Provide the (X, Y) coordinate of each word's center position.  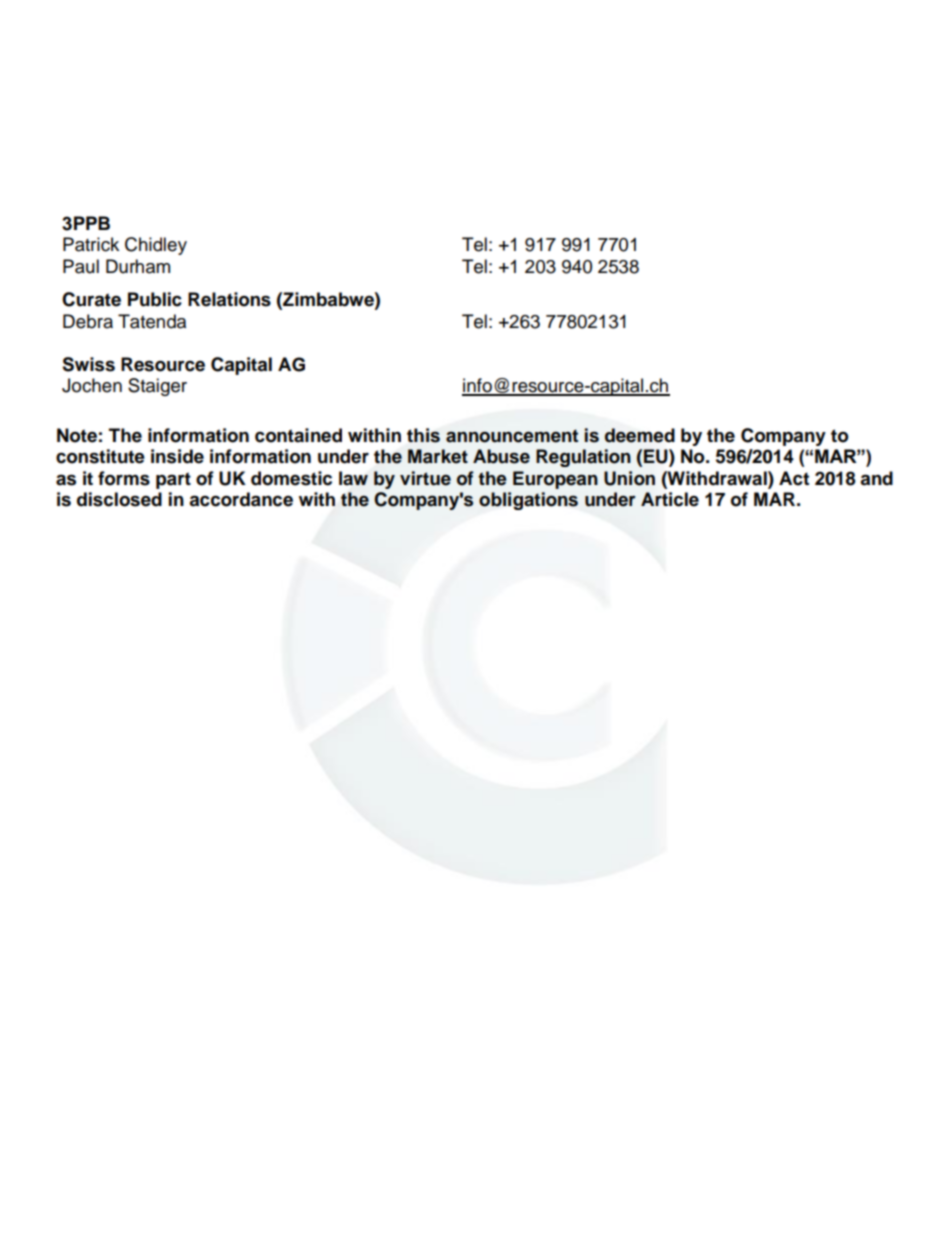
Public (155, 299)
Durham (138, 266)
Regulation (583, 458)
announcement (512, 436)
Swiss (88, 364)
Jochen (92, 385)
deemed (640, 435)
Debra (88, 321)
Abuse (501, 456)
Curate (91, 299)
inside (177, 456)
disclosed (119, 499)
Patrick (91, 244)
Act (794, 478)
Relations (229, 299)
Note (77, 435)
